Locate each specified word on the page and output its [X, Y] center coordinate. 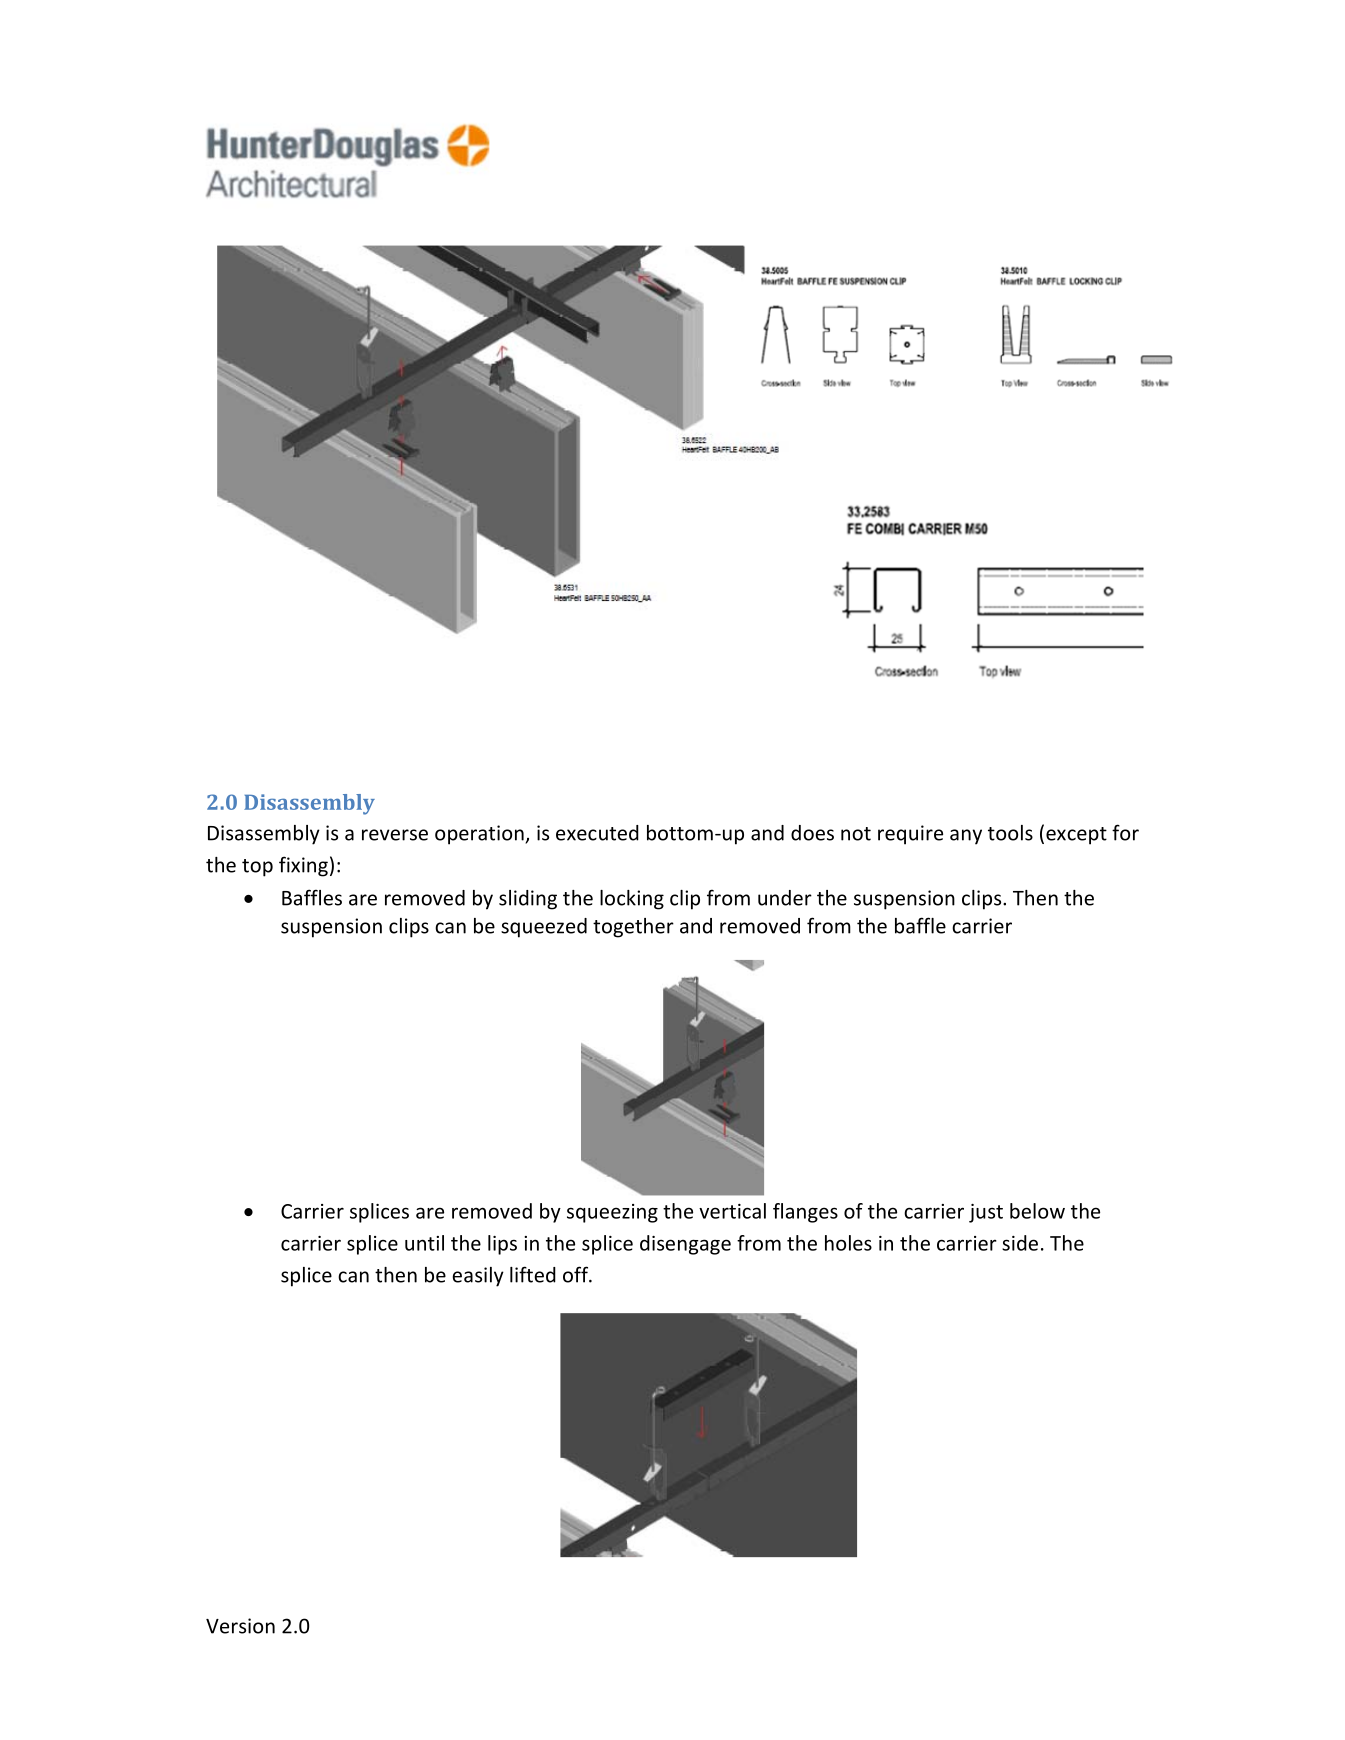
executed [597, 833]
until [424, 1243]
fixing [303, 866]
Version [240, 1626]
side [1020, 1243]
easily [478, 1277]
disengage [685, 1245]
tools [1010, 833]
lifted [533, 1274]
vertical [732, 1211]
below [1037, 1211]
